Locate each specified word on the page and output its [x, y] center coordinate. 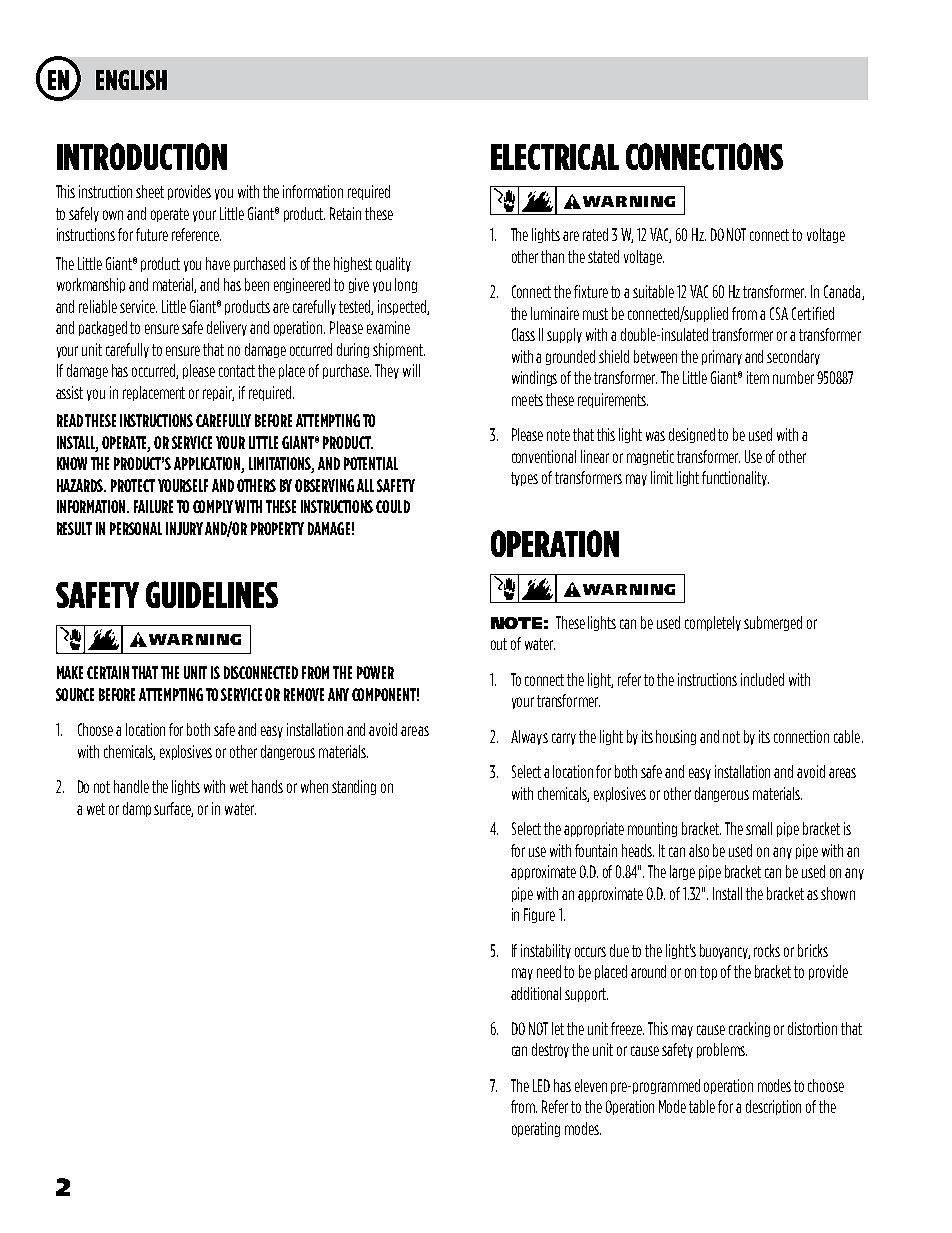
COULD [393, 506]
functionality [735, 478]
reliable [98, 306]
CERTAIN [108, 672]
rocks [767, 950]
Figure [539, 915]
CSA [779, 313]
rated [595, 234]
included [762, 679]
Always [529, 737]
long [406, 285]
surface [173, 809]
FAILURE [153, 506]
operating [536, 1129]
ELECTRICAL [555, 157]
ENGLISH [131, 80]
